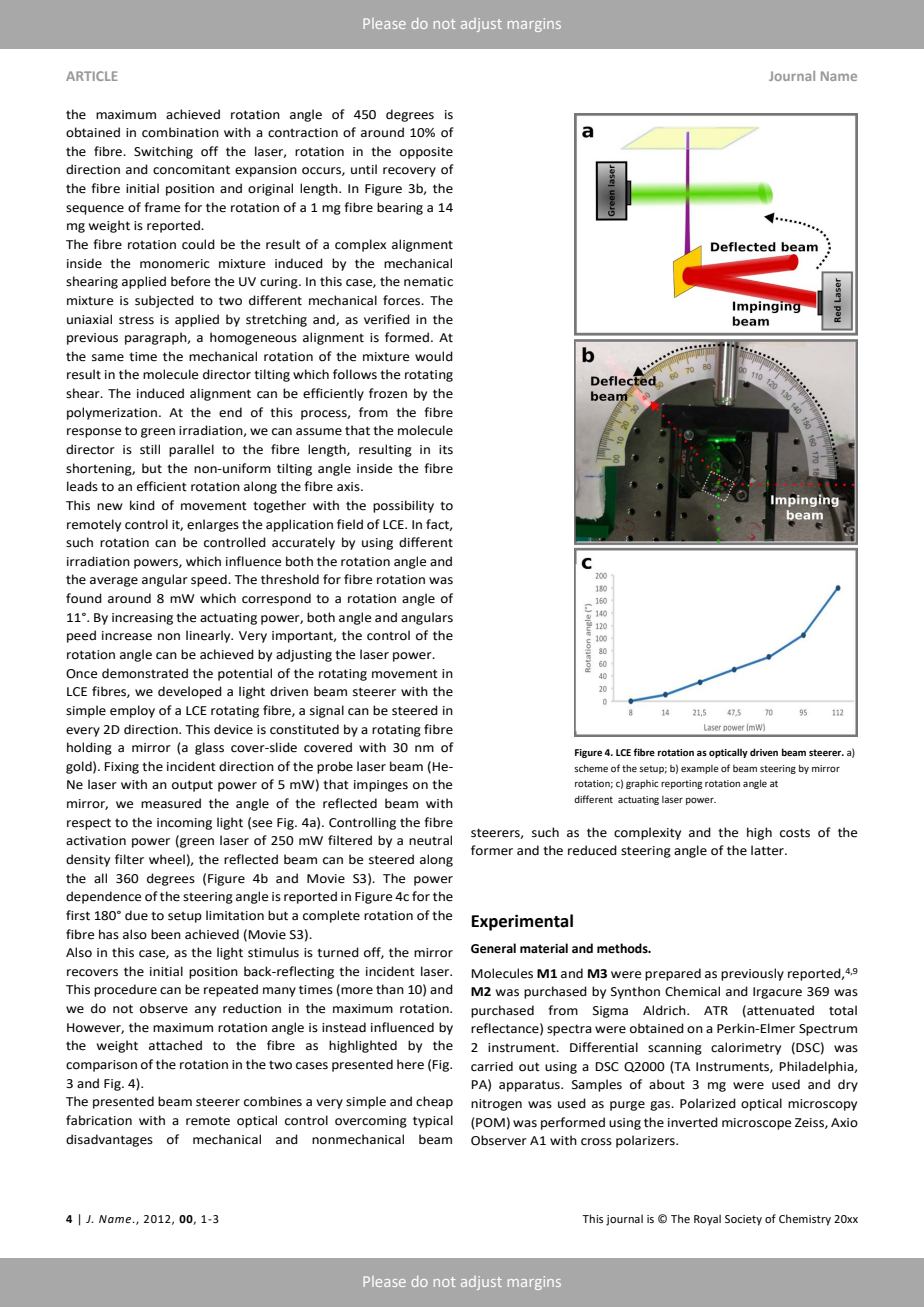 The width and height of the page is (924, 1308). What do you see at coordinates (434, 356) in the page?
I see `would` at bounding box center [434, 356].
